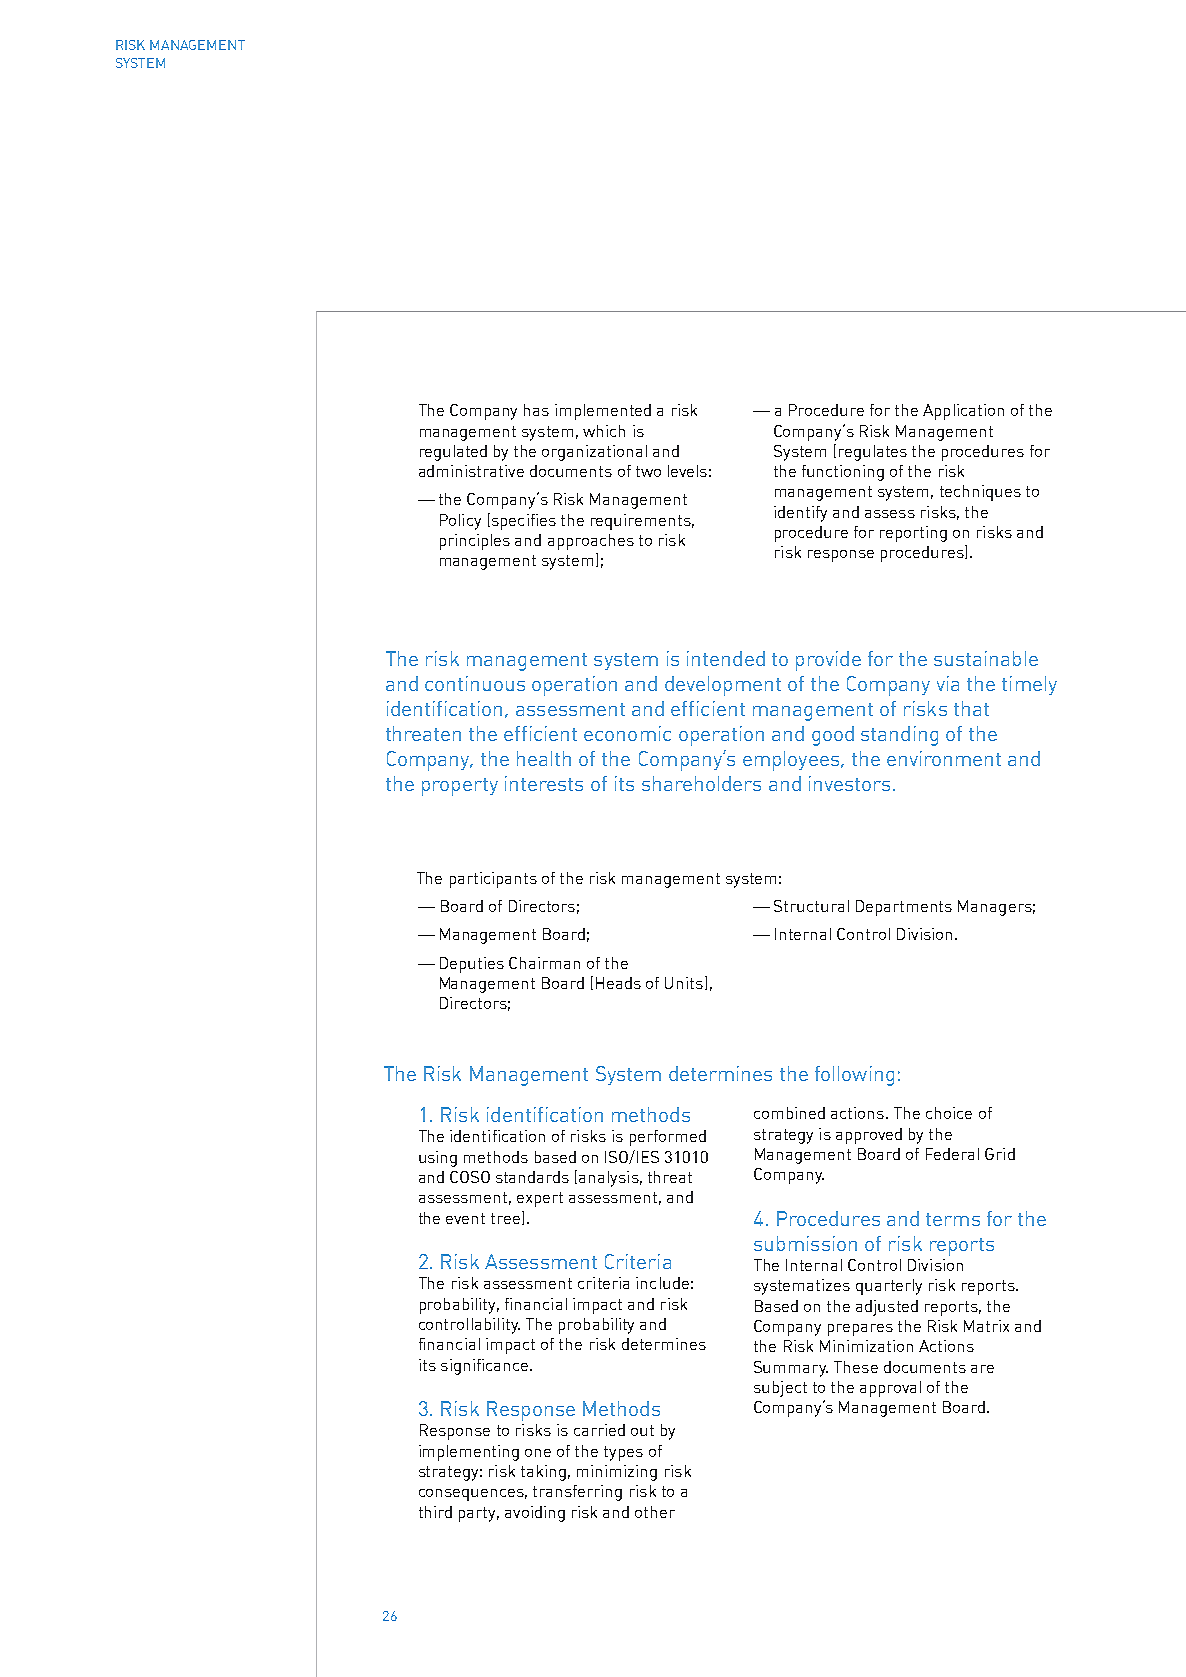  I want to click on Units, so click(684, 983).
